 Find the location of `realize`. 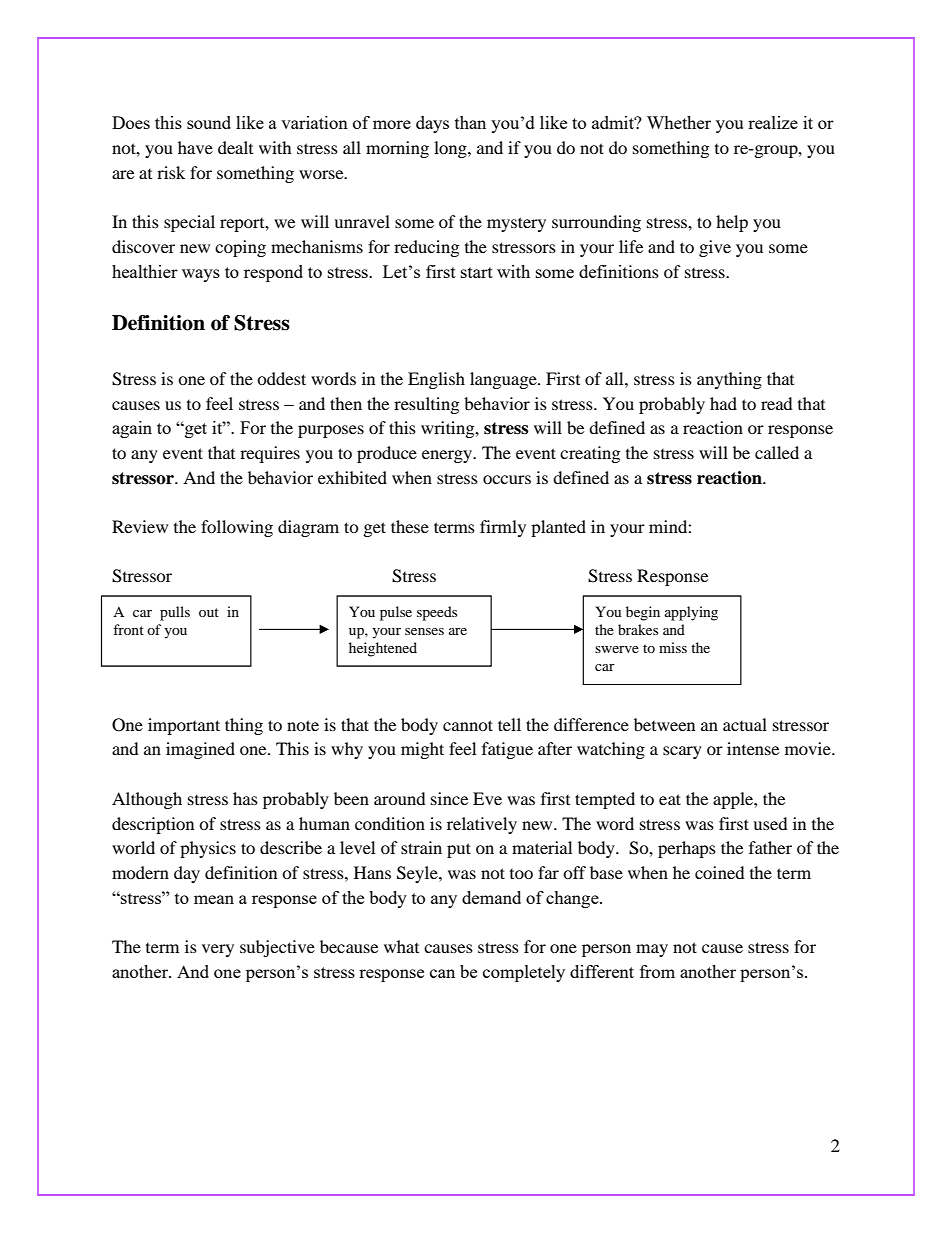

realize is located at coordinates (773, 122).
